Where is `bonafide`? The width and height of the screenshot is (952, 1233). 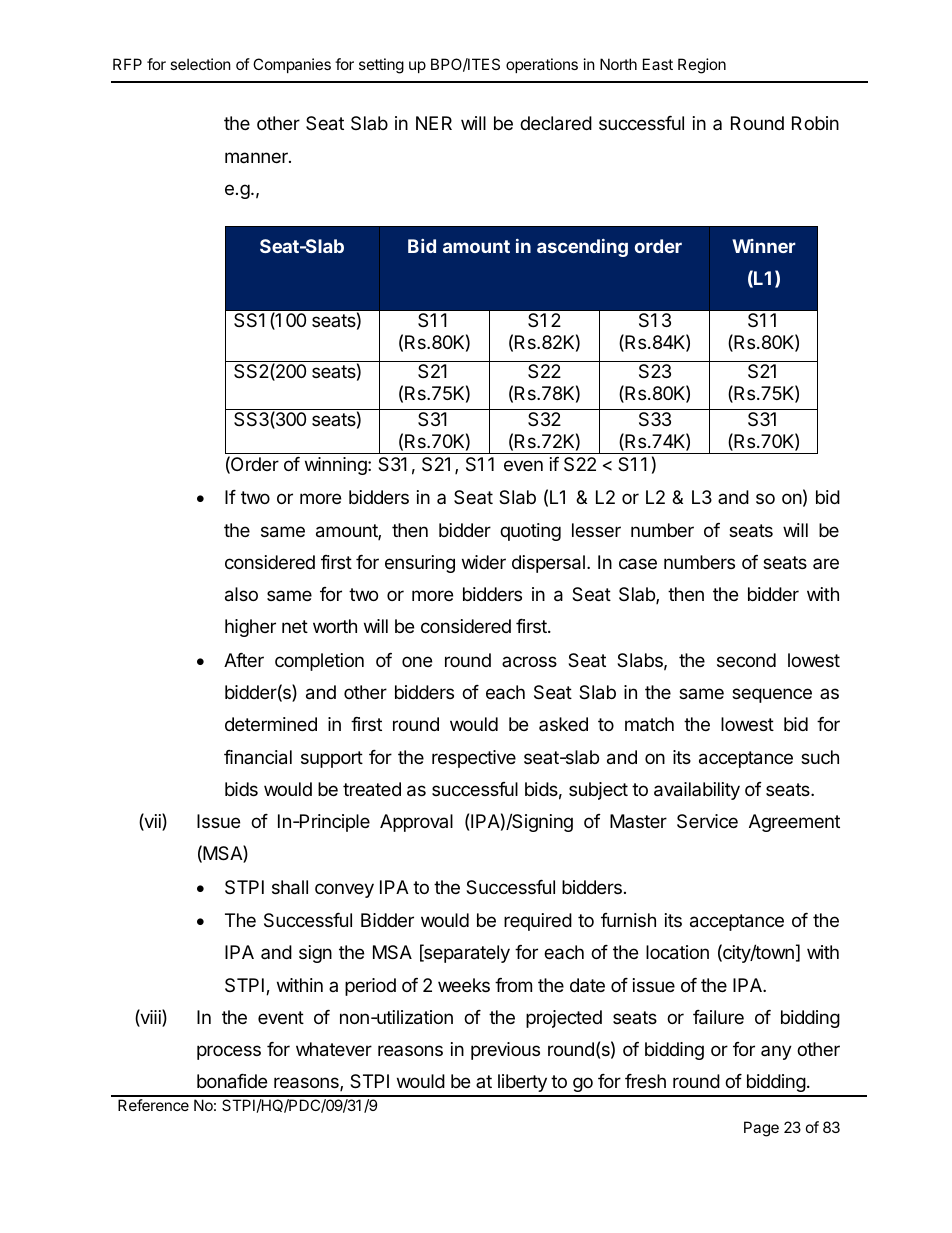 bonafide is located at coordinates (232, 1081).
